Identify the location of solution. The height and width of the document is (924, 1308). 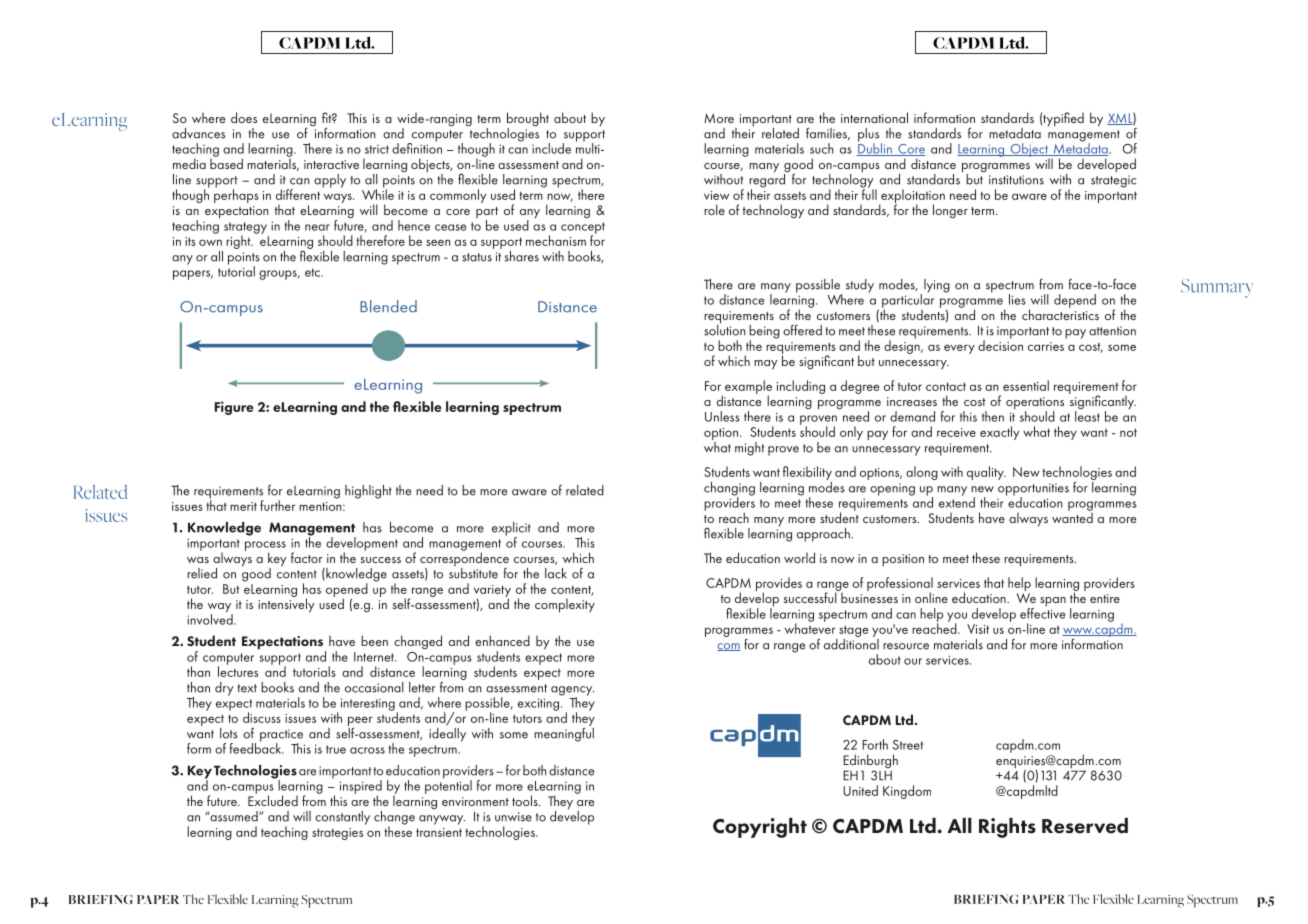
(725, 329).
